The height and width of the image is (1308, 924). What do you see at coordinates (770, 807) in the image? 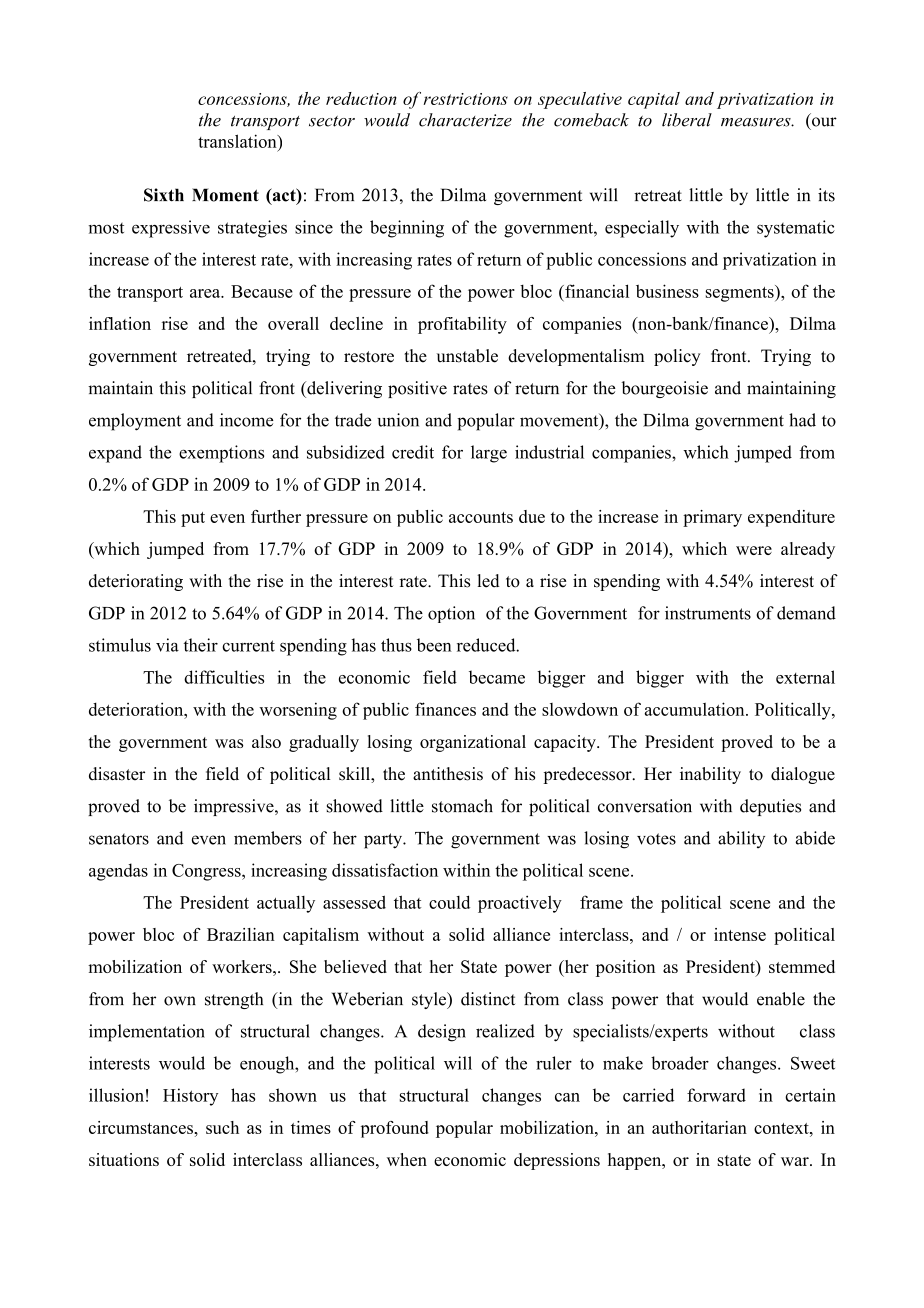
I see `deputies` at bounding box center [770, 807].
